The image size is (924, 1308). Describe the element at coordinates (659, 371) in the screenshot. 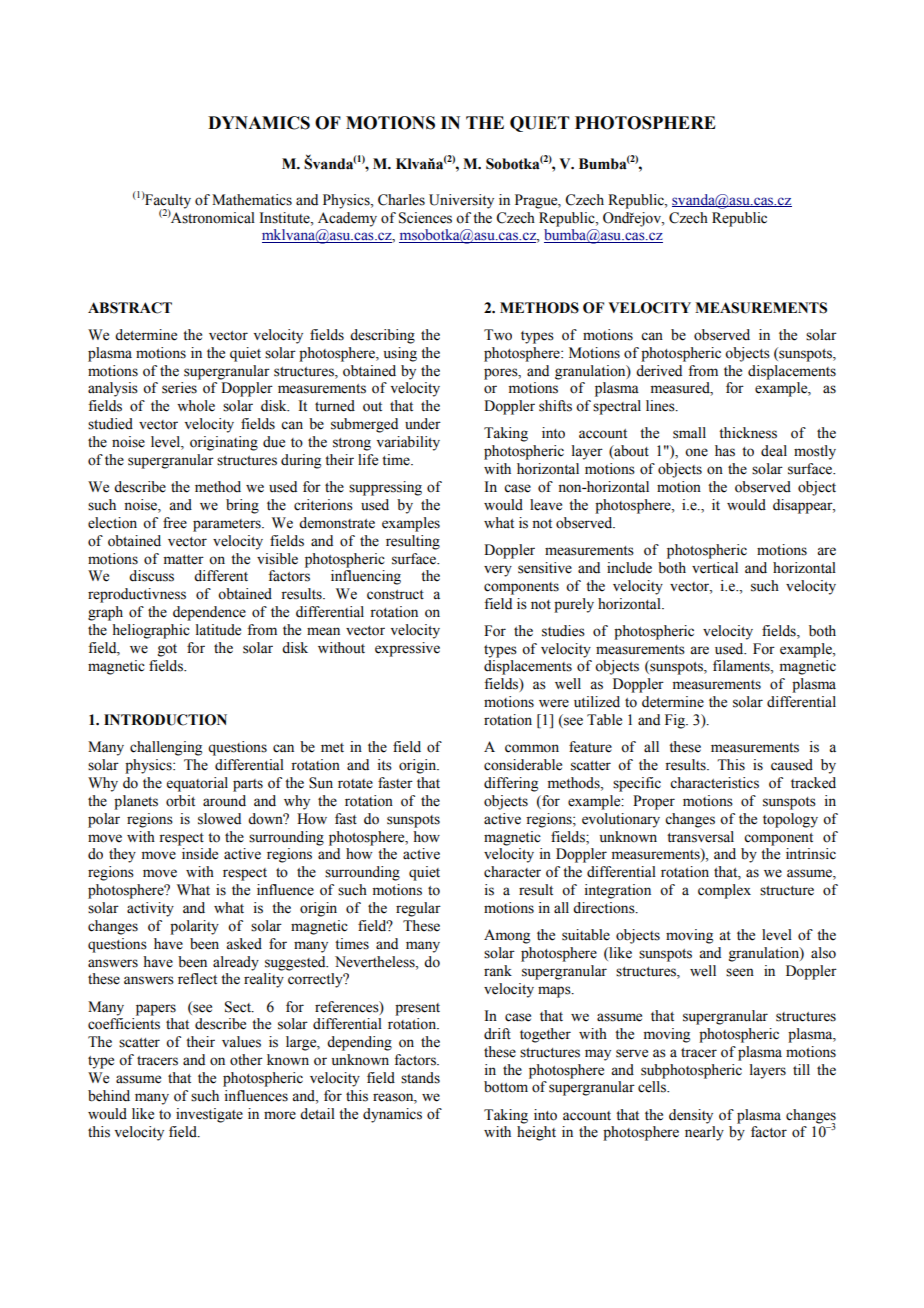

I see `derived` at that location.
